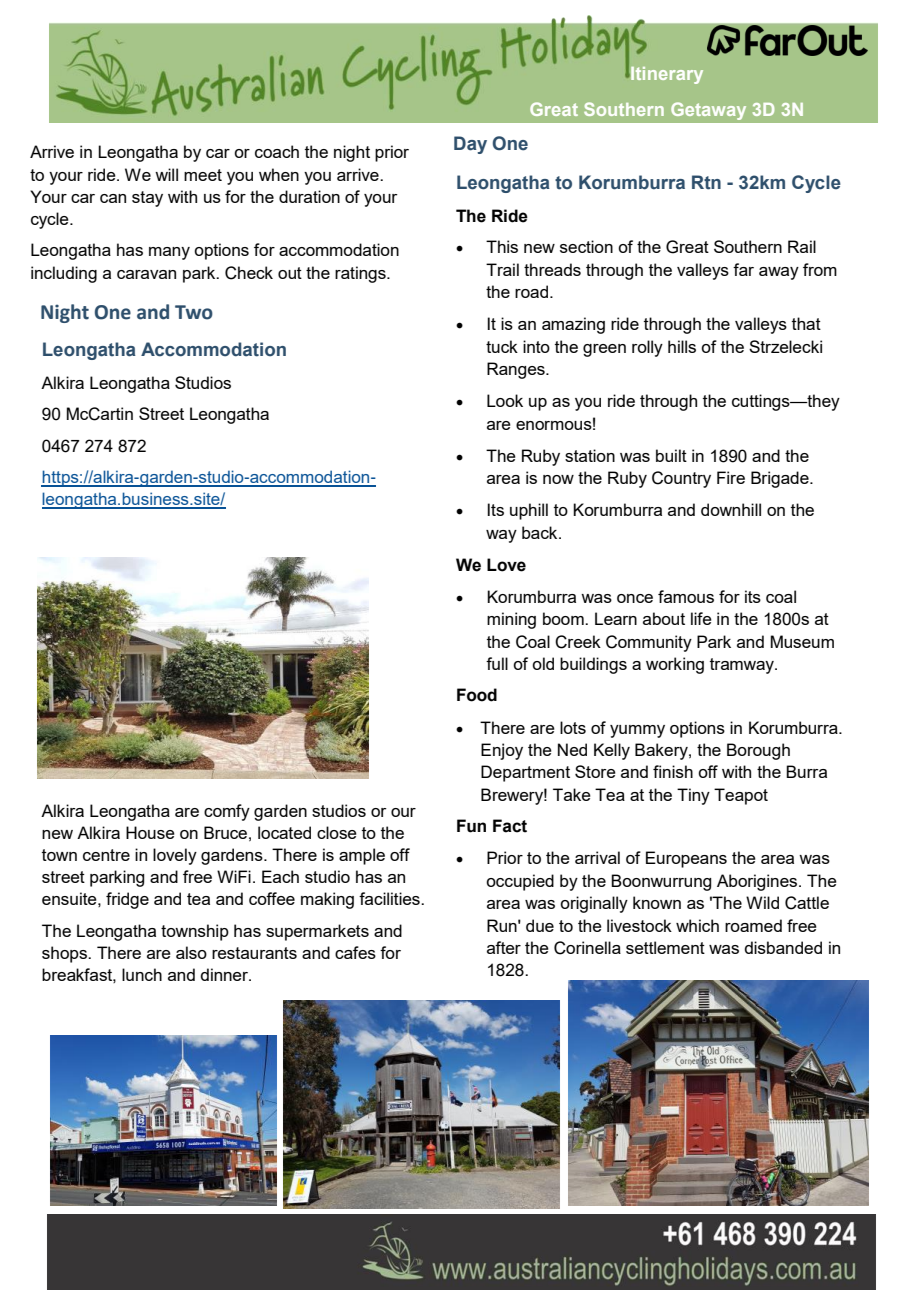 Image resolution: width=924 pixels, height=1308 pixels. What do you see at coordinates (666, 75) in the image?
I see `Itinerary` at bounding box center [666, 75].
